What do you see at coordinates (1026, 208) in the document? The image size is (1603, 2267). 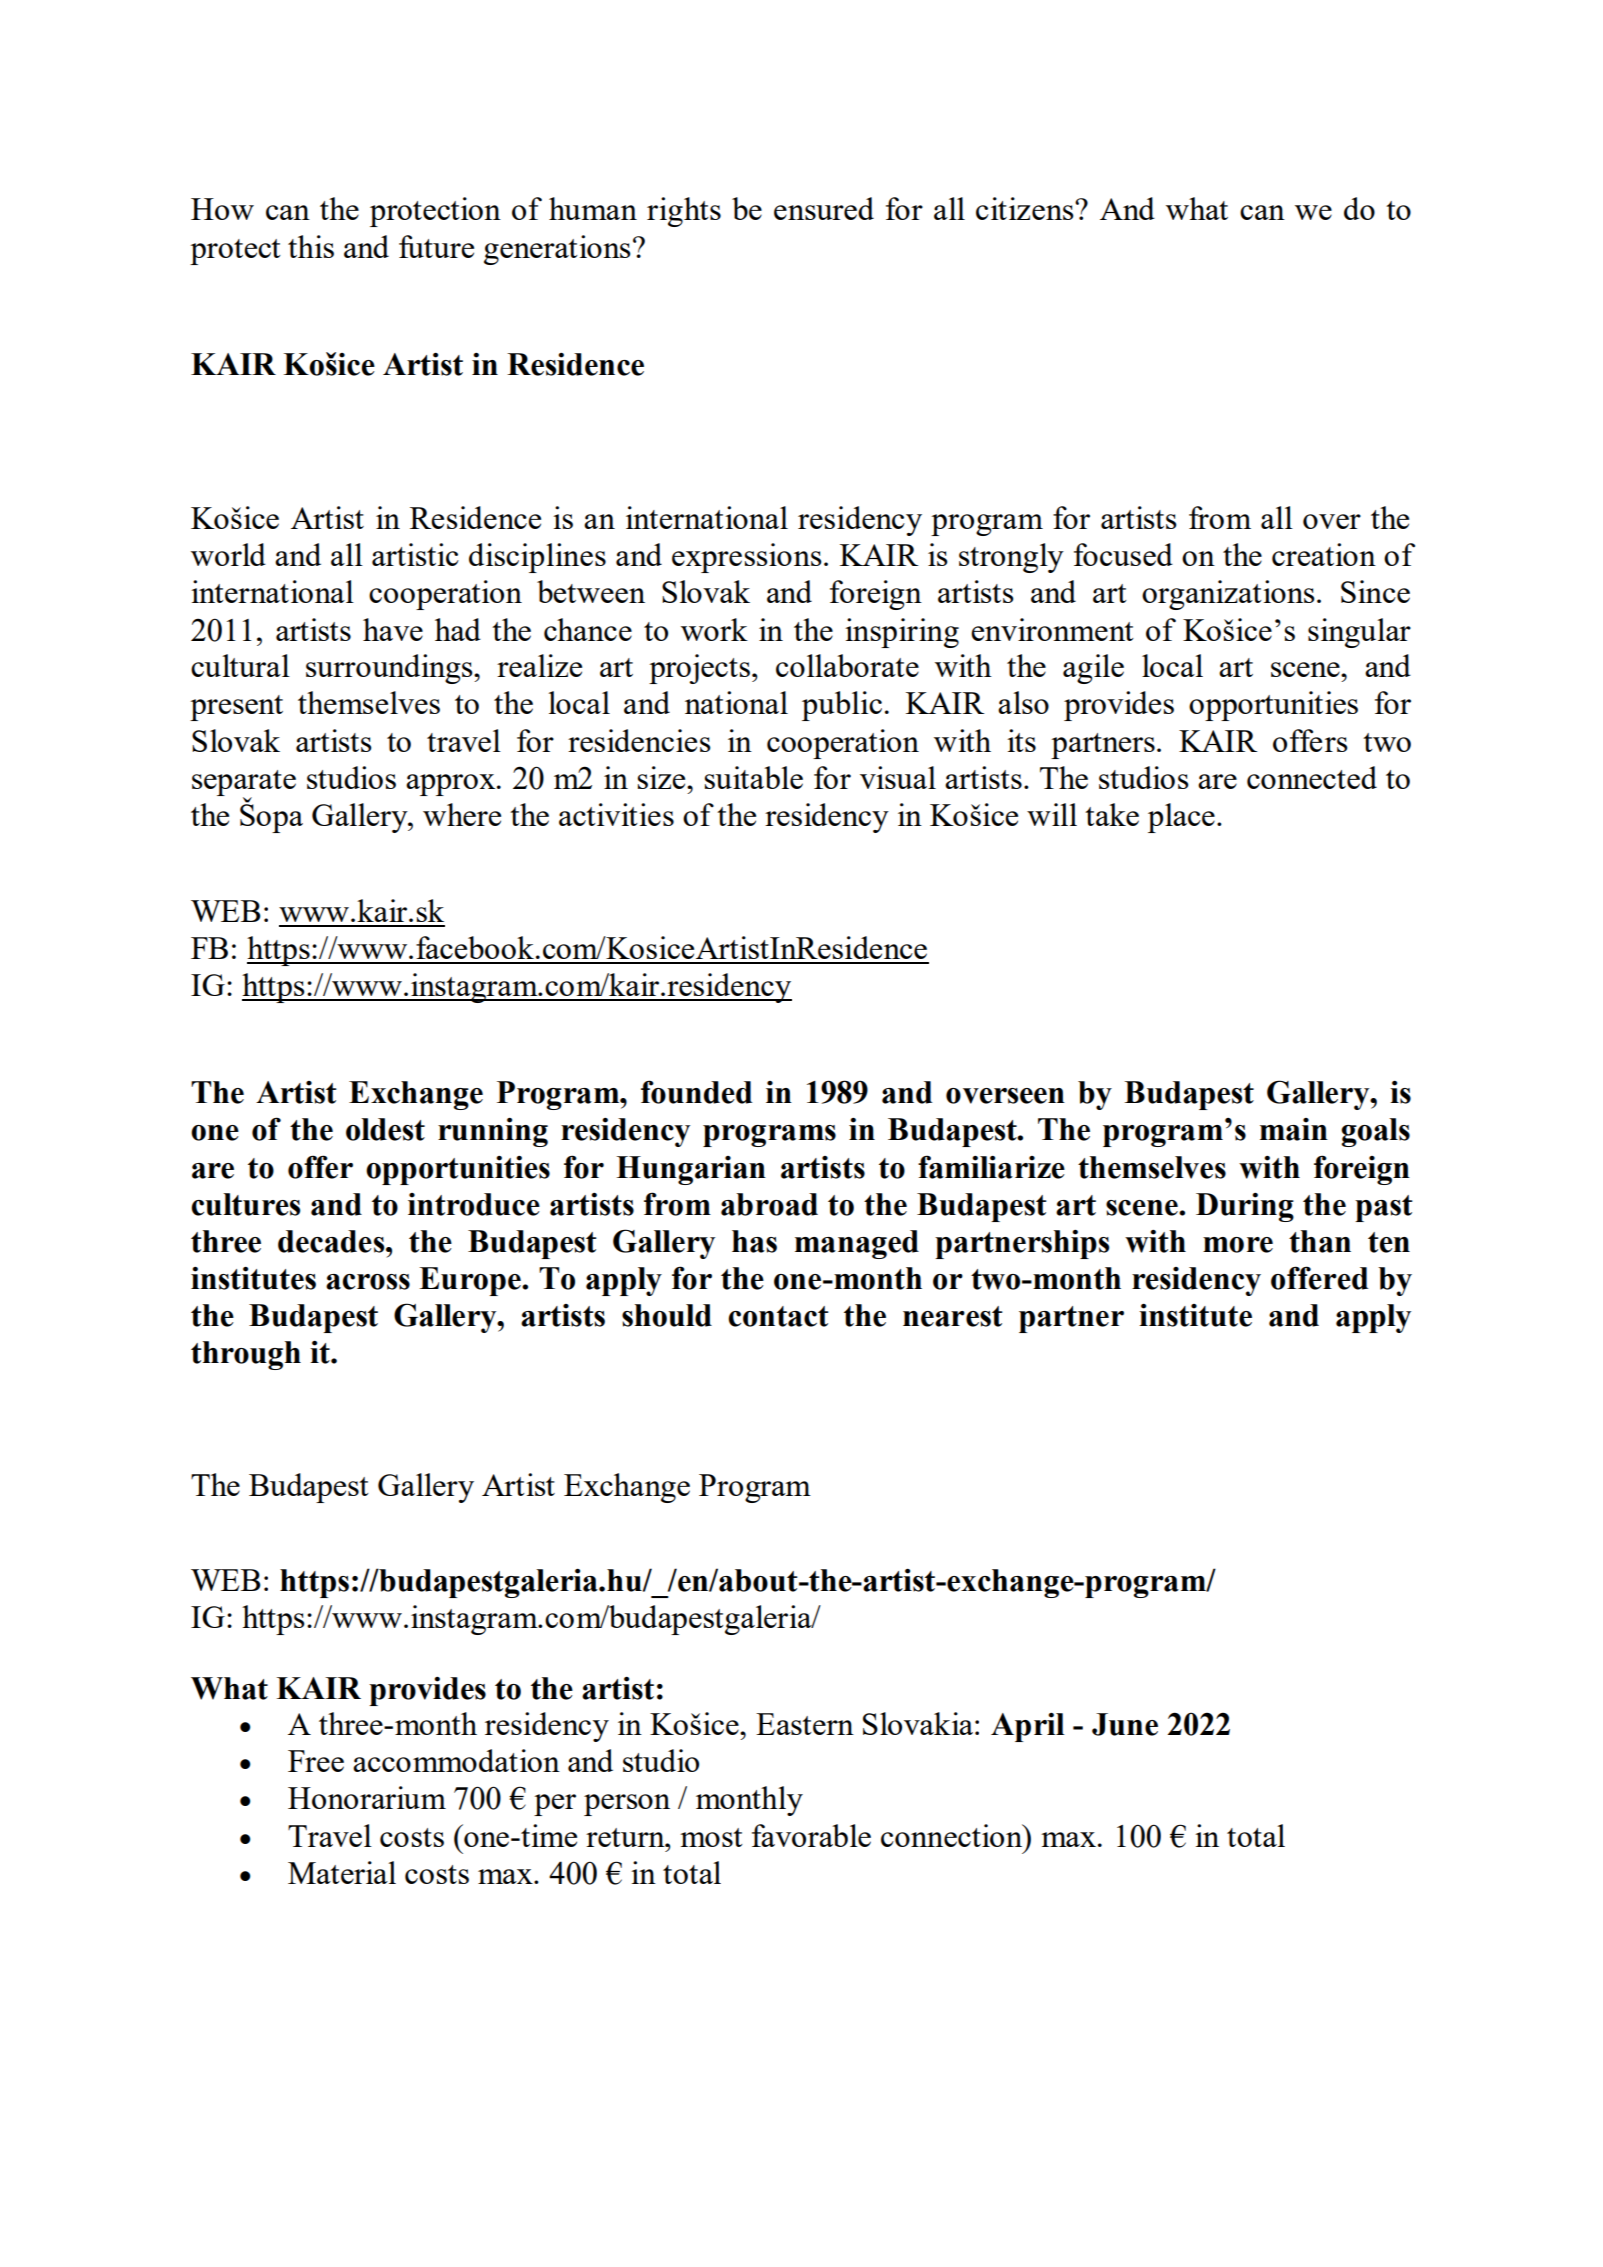 I see `citizens` at bounding box center [1026, 208].
